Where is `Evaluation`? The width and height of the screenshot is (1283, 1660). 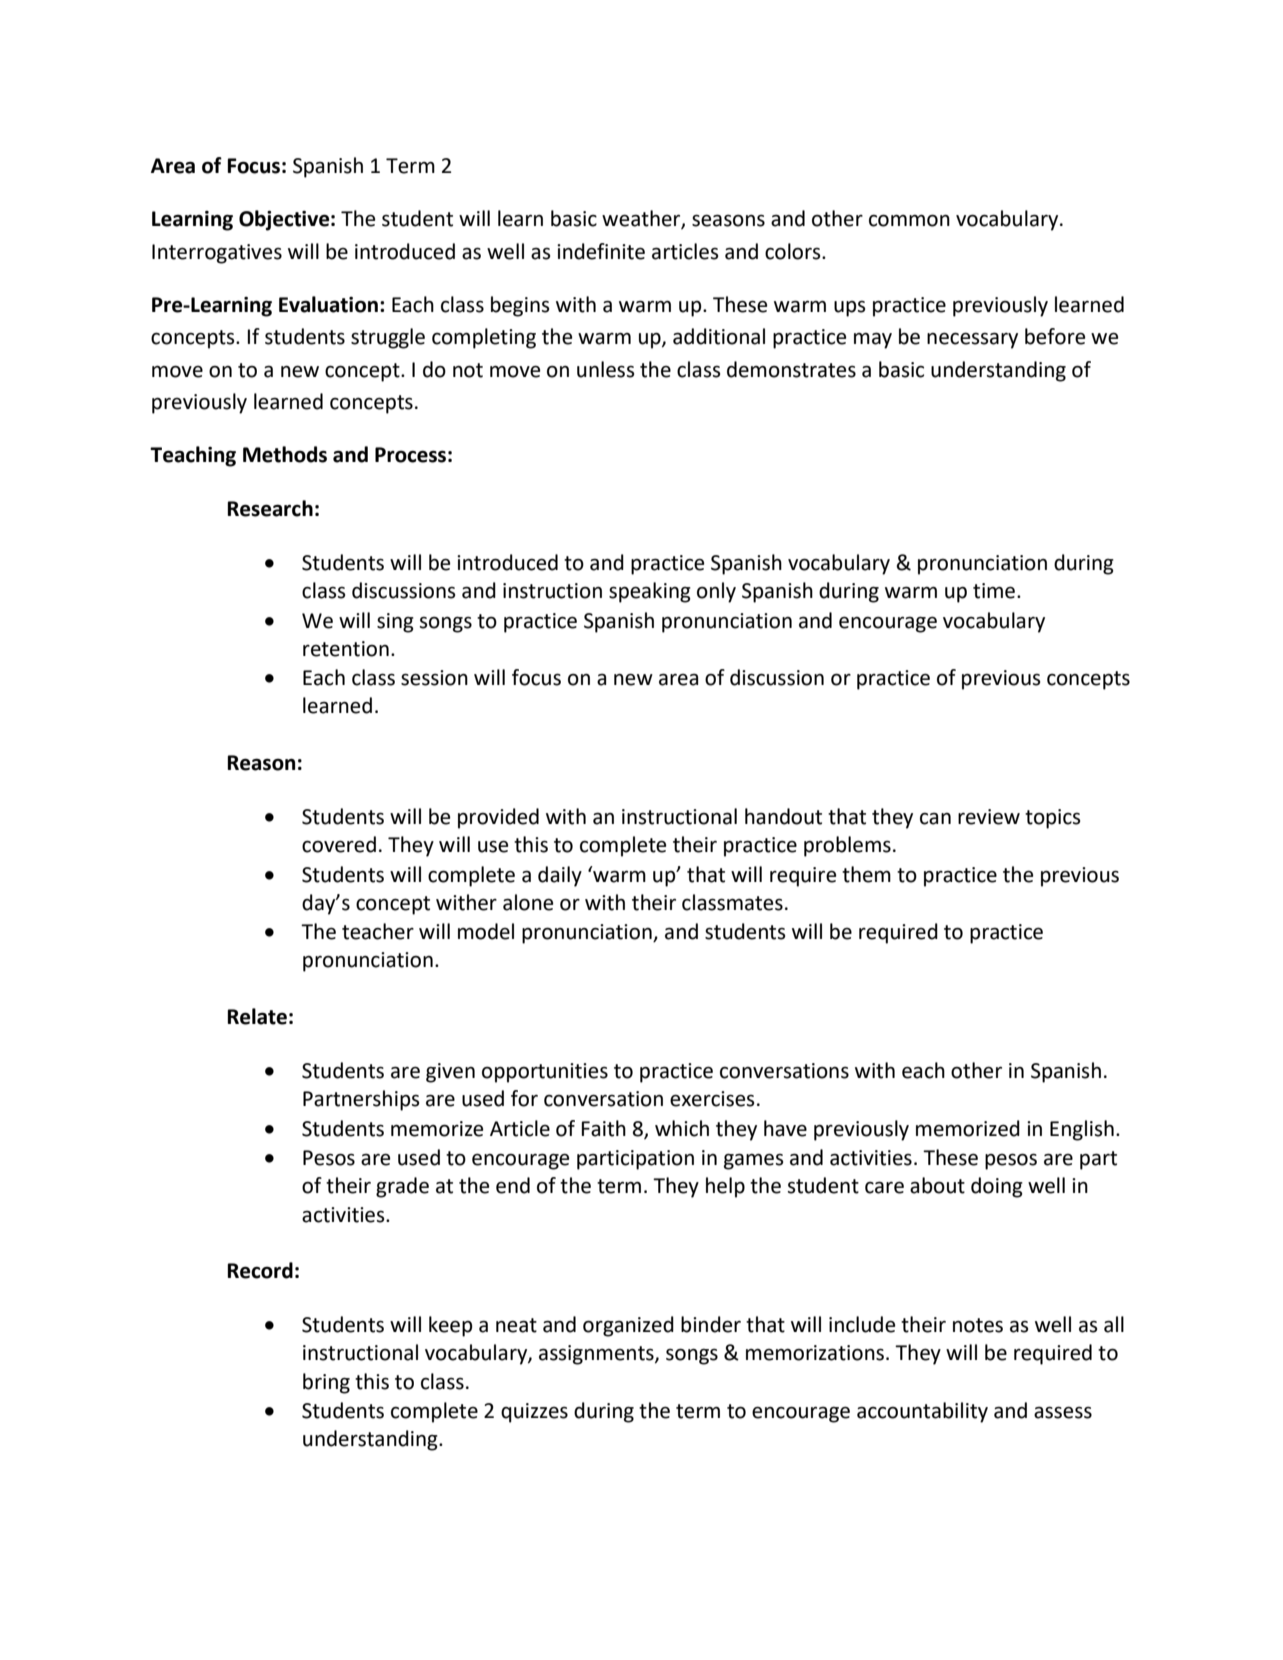
Evaluation is located at coordinates (328, 304).
